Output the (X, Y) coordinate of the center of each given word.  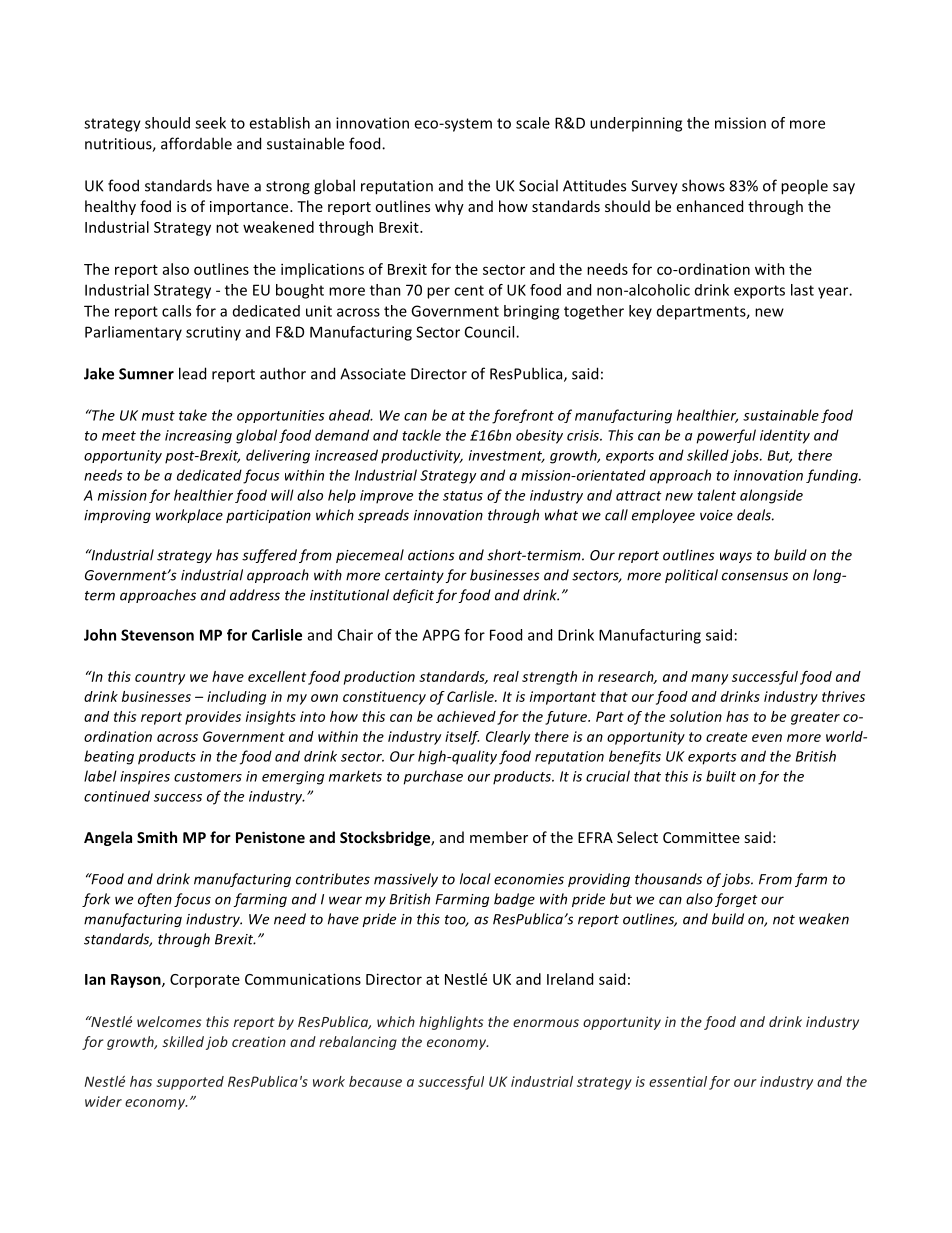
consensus (755, 576)
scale (533, 123)
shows (703, 185)
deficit (413, 596)
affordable (196, 143)
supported (190, 1083)
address (255, 595)
